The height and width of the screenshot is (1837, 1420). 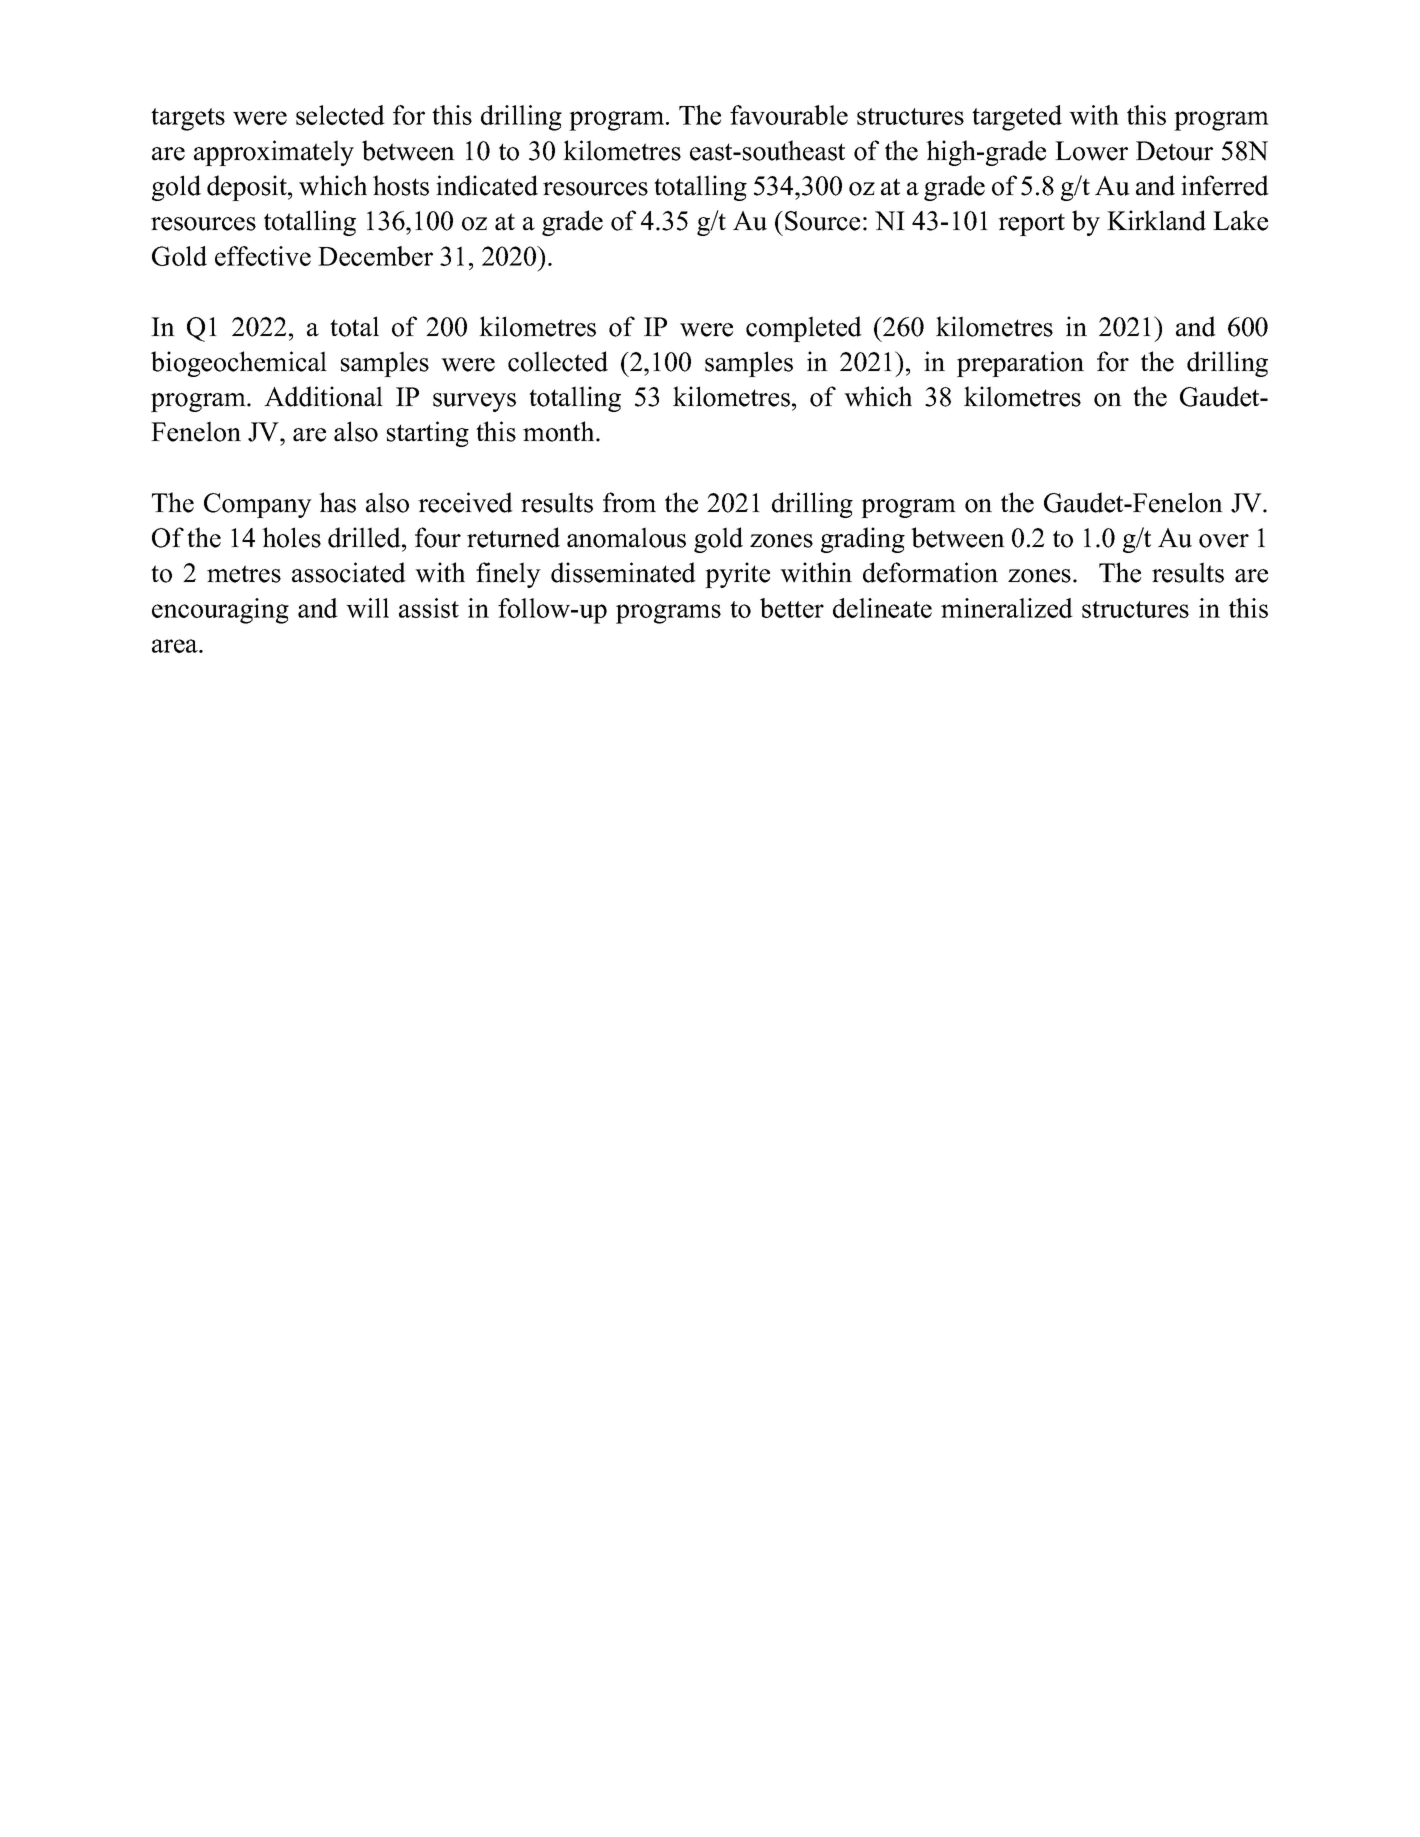 I want to click on completed, so click(x=804, y=329).
